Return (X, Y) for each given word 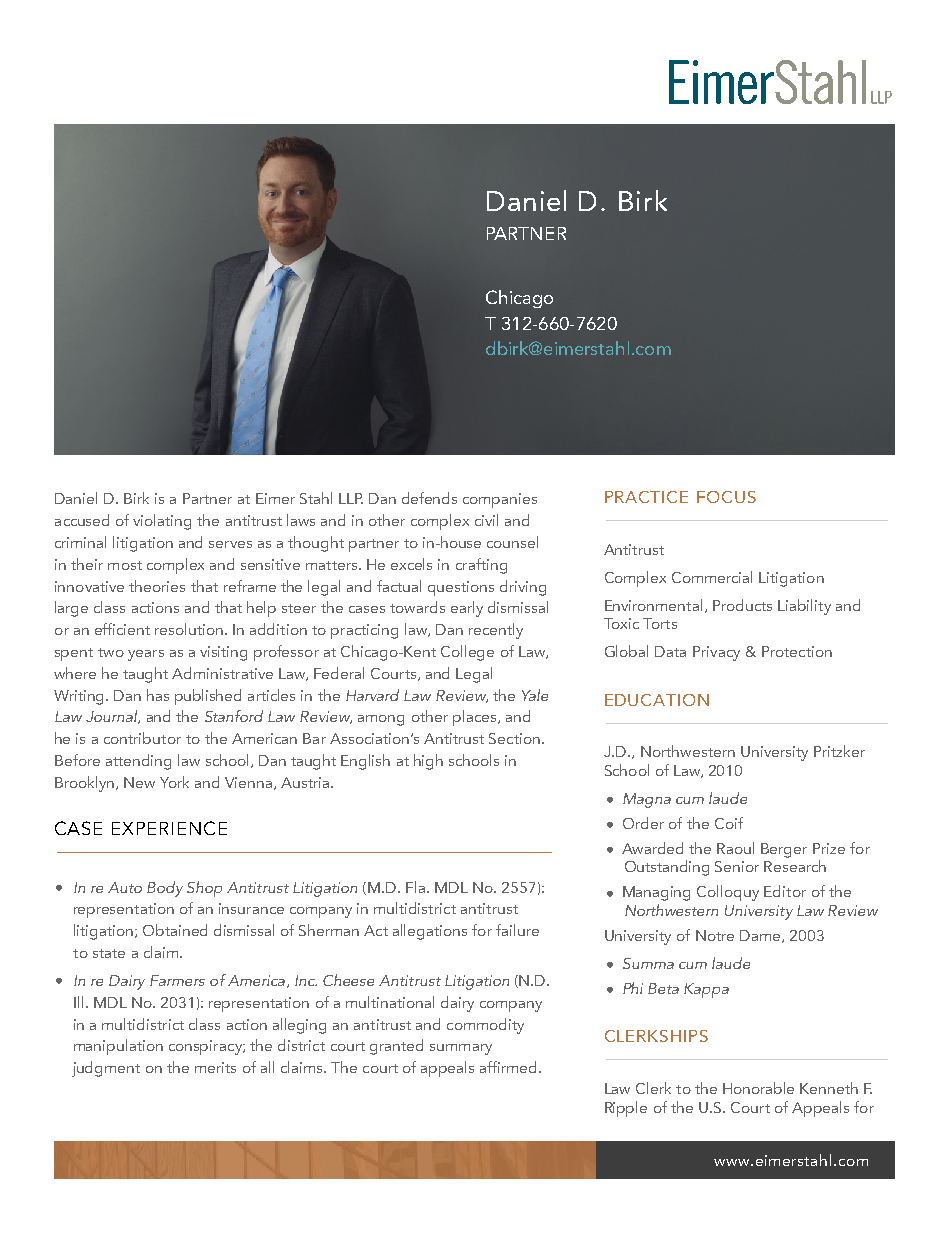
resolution (189, 629)
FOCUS (726, 497)
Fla (415, 887)
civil (486, 520)
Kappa (706, 990)
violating (162, 522)
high (428, 762)
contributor (142, 738)
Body (165, 889)
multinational (390, 1002)
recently (496, 631)
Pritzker (839, 751)
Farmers (177, 980)
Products (742, 605)
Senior (737, 866)
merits (215, 1067)
